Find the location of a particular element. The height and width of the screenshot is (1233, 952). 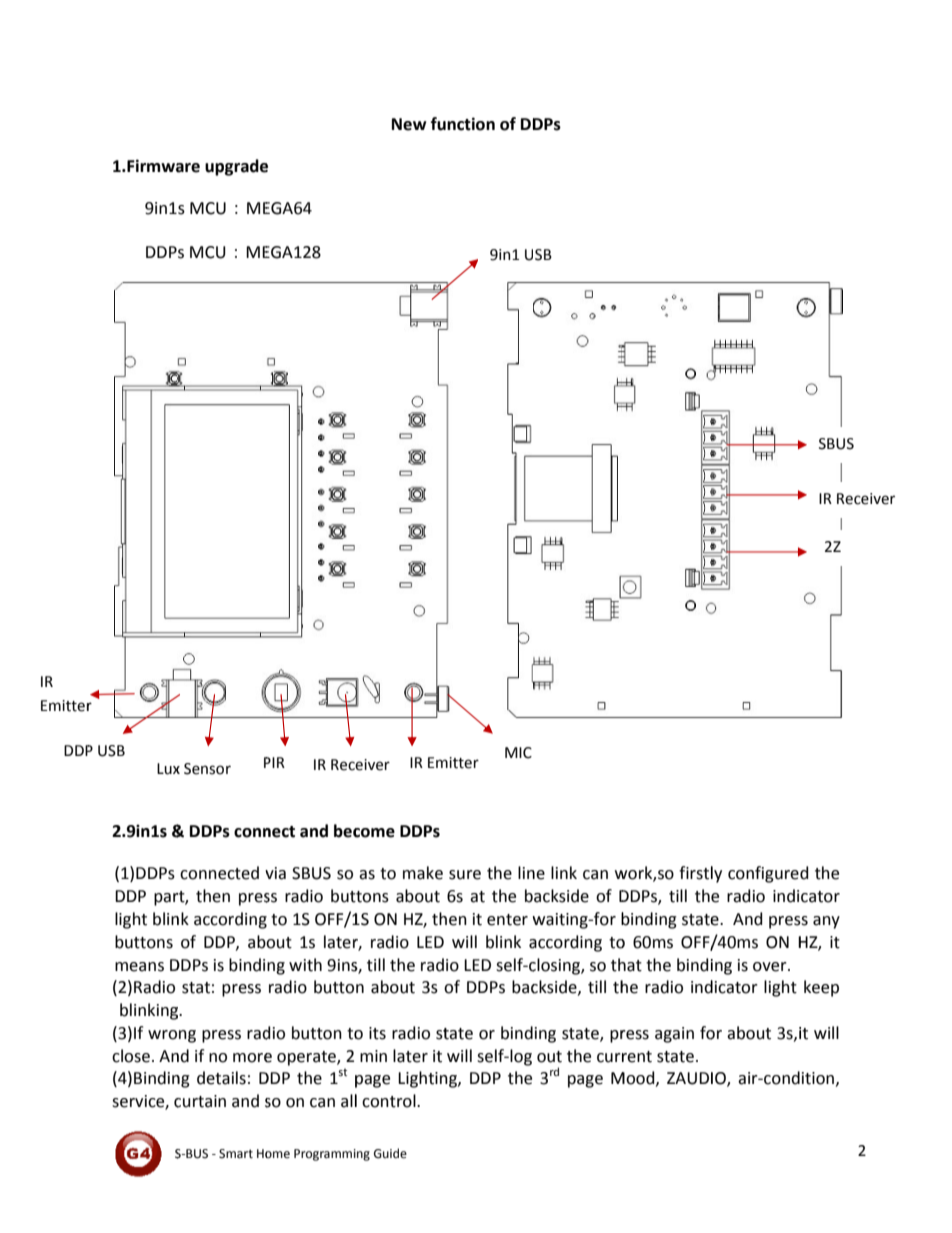

control is located at coordinates (390, 1101).
